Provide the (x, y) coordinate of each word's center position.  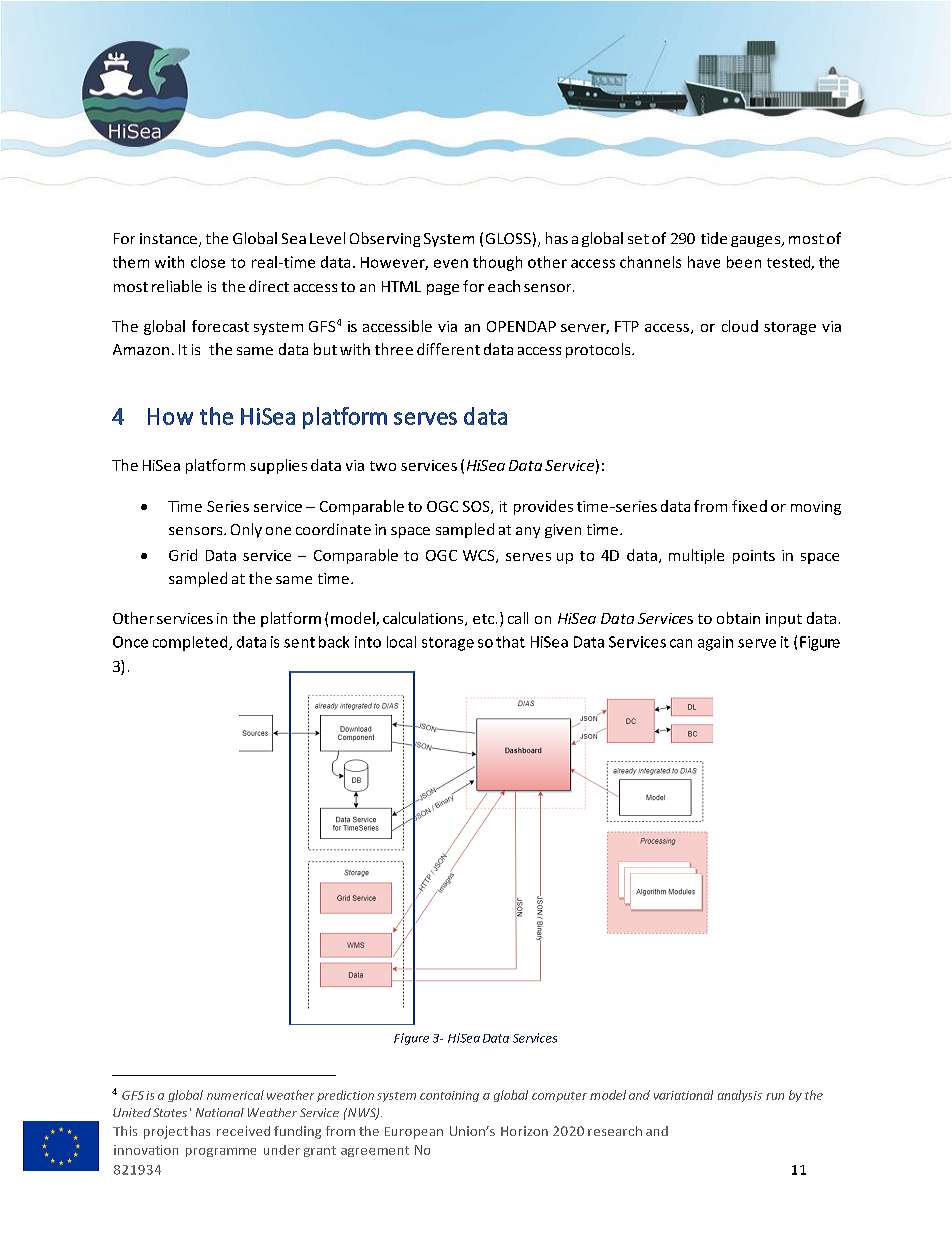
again (715, 643)
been (744, 262)
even (451, 263)
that (510, 642)
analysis (740, 1096)
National (220, 1112)
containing (449, 1096)
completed (191, 643)
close (208, 262)
